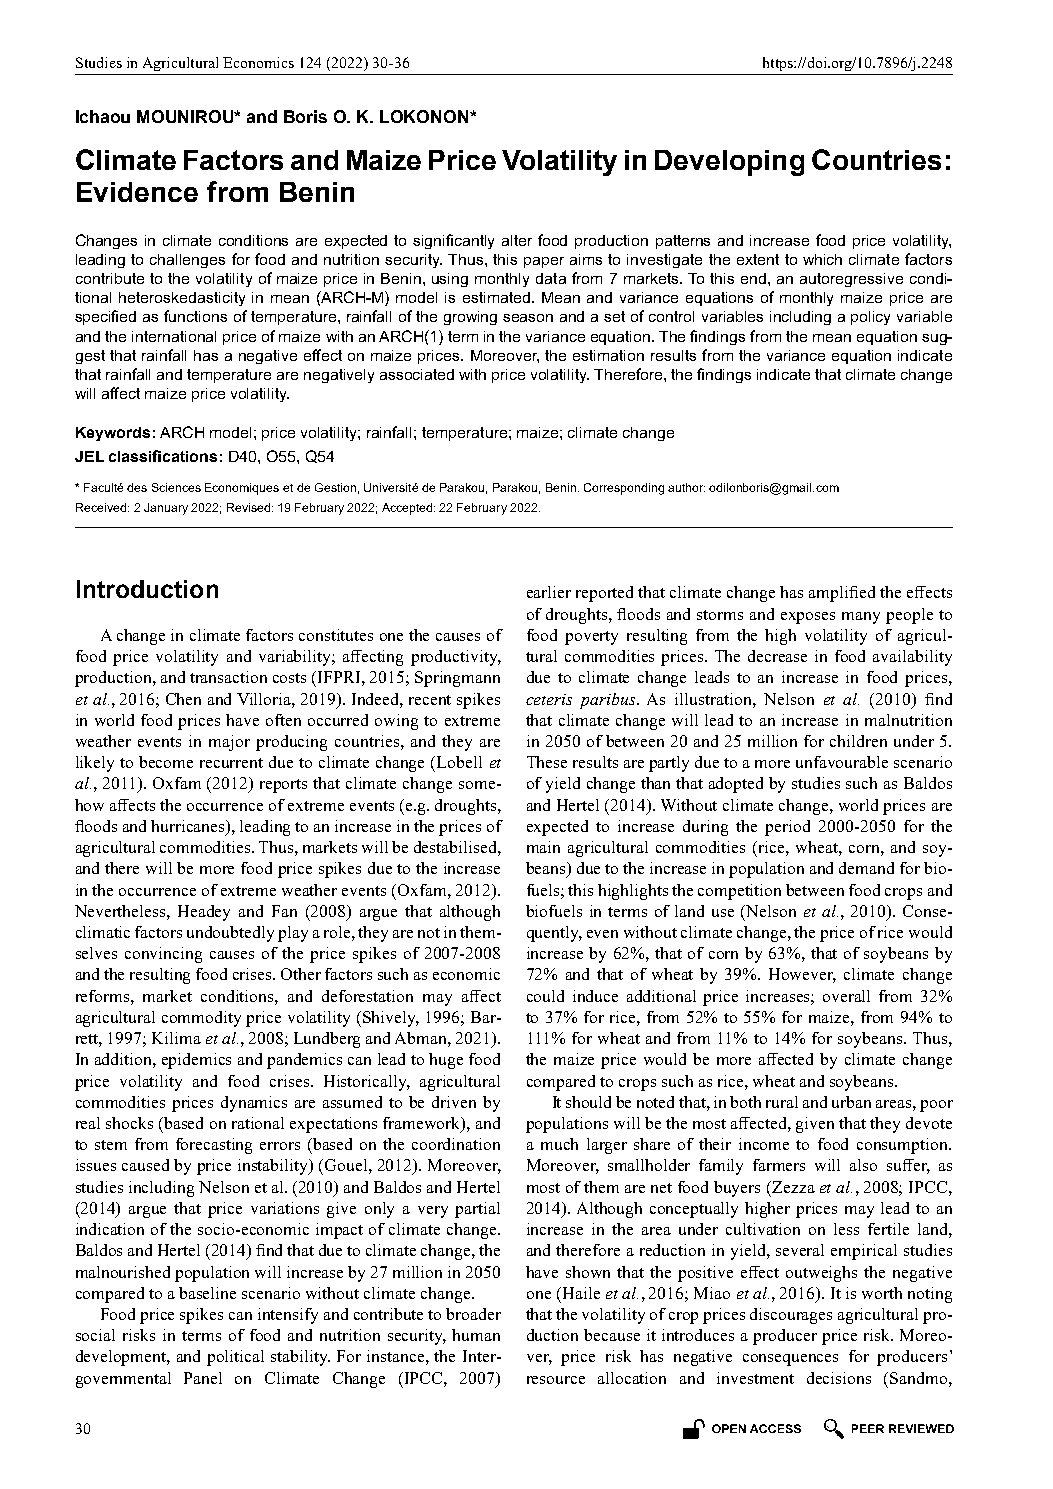  I want to click on driven, so click(454, 1102).
